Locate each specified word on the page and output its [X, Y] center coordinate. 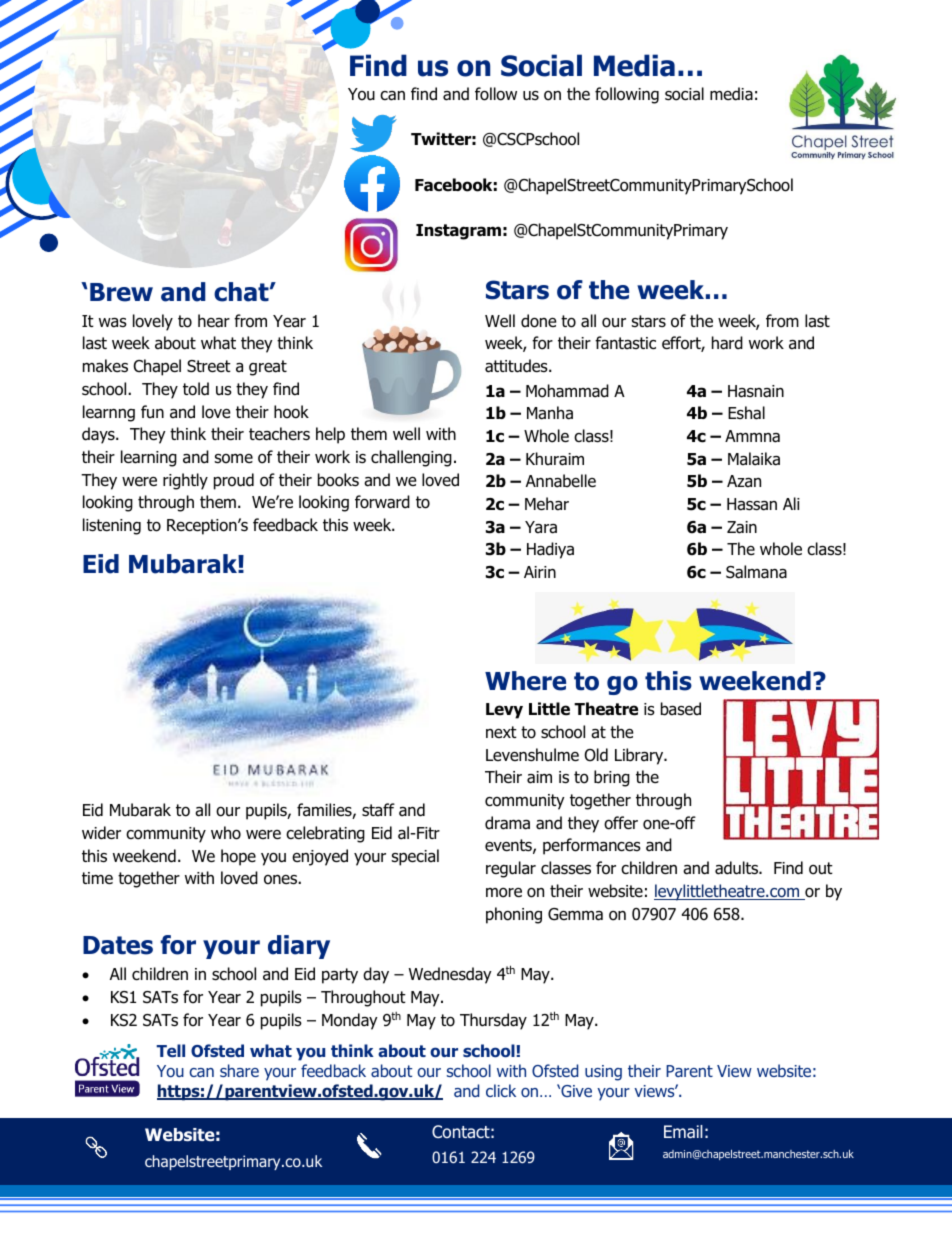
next [501, 732]
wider [101, 833]
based [681, 709]
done [539, 321]
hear [214, 321]
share [239, 1070]
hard [727, 343]
